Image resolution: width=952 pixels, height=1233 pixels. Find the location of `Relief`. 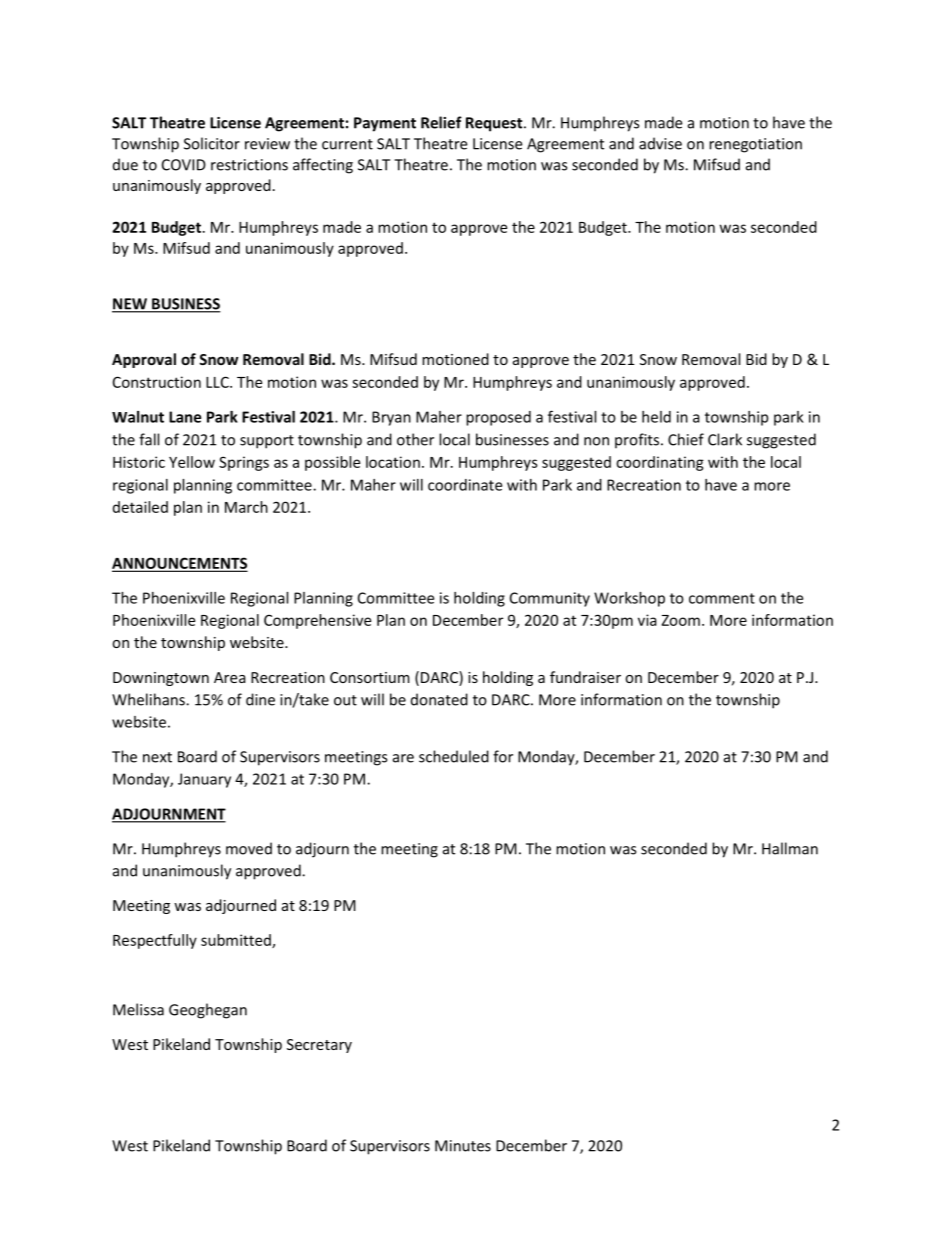

Relief is located at coordinates (441, 122).
